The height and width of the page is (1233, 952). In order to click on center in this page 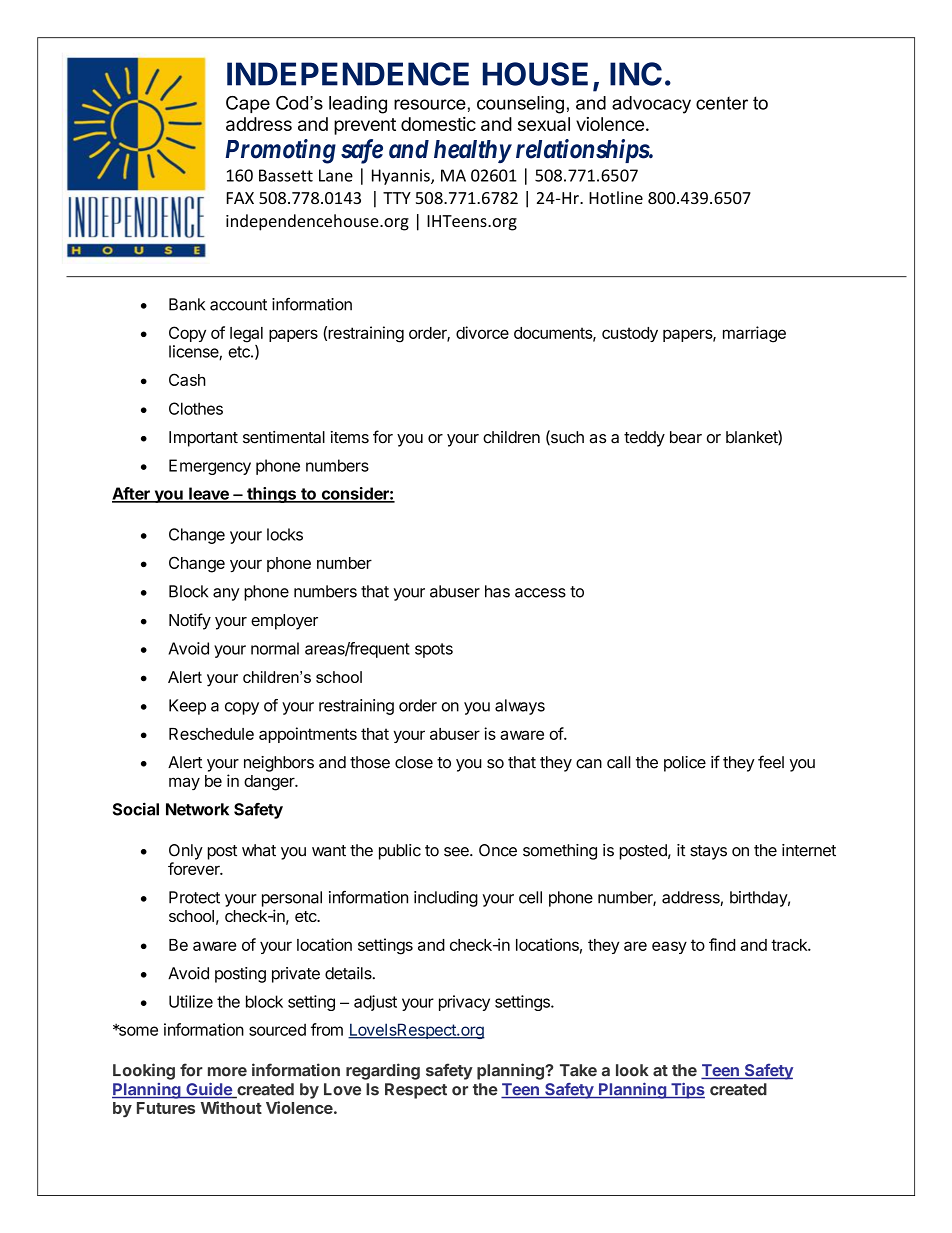, I will do `click(722, 103)`.
